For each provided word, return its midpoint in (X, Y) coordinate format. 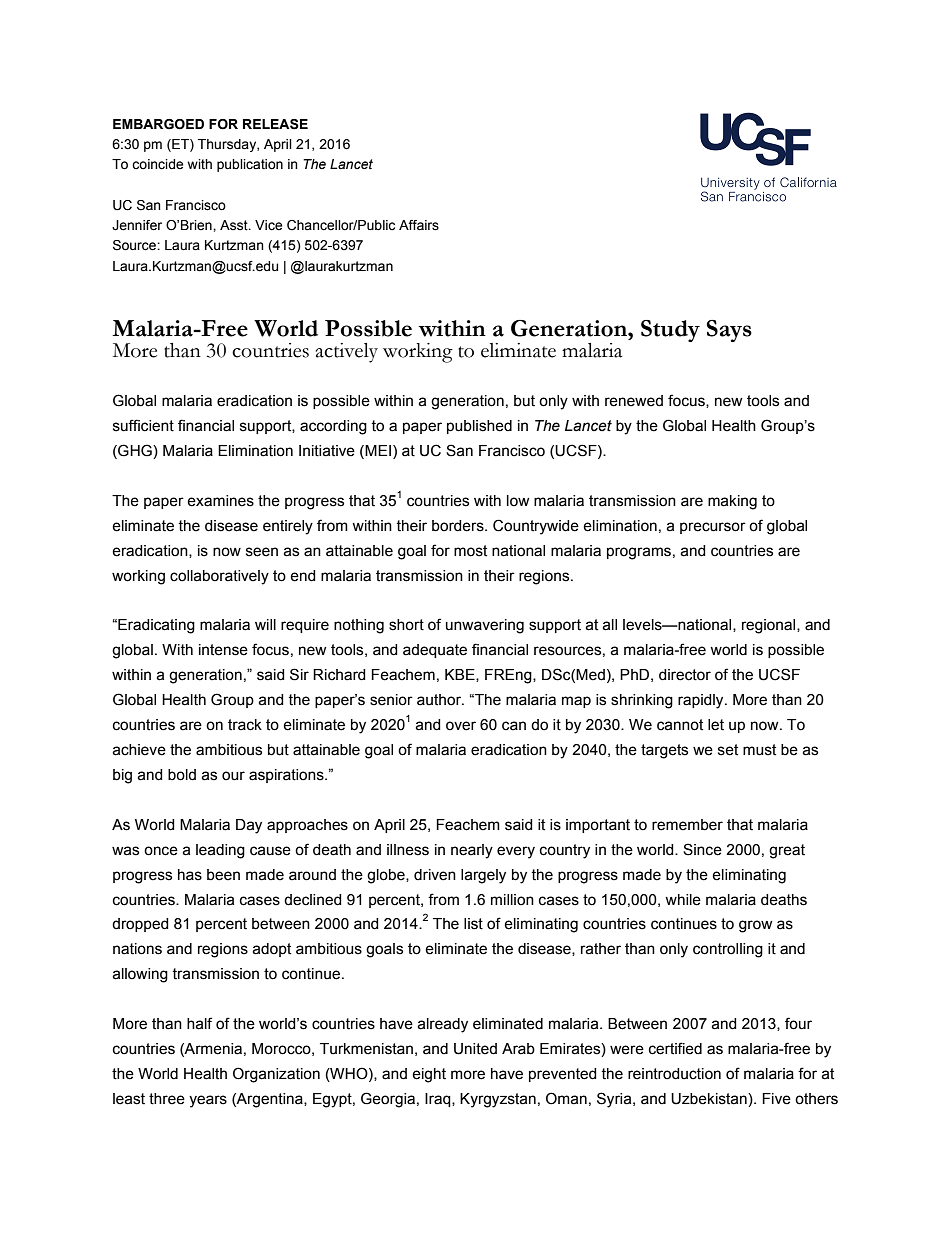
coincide (157, 164)
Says (729, 331)
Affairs (419, 225)
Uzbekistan (710, 1099)
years (208, 1101)
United (475, 1049)
